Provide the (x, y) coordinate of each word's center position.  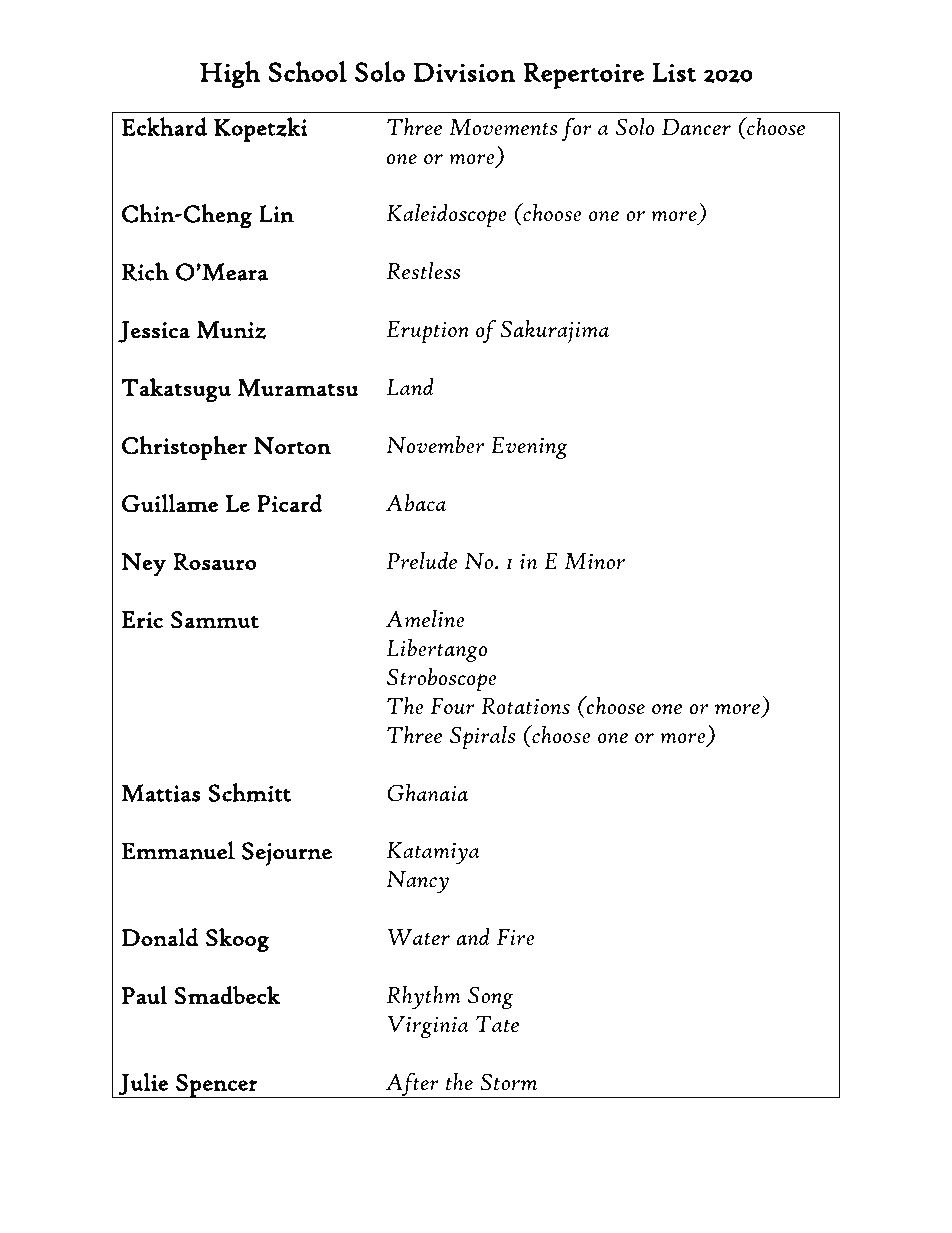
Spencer (217, 1085)
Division (465, 72)
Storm (508, 1082)
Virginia (428, 1026)
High (230, 75)
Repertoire (583, 76)
